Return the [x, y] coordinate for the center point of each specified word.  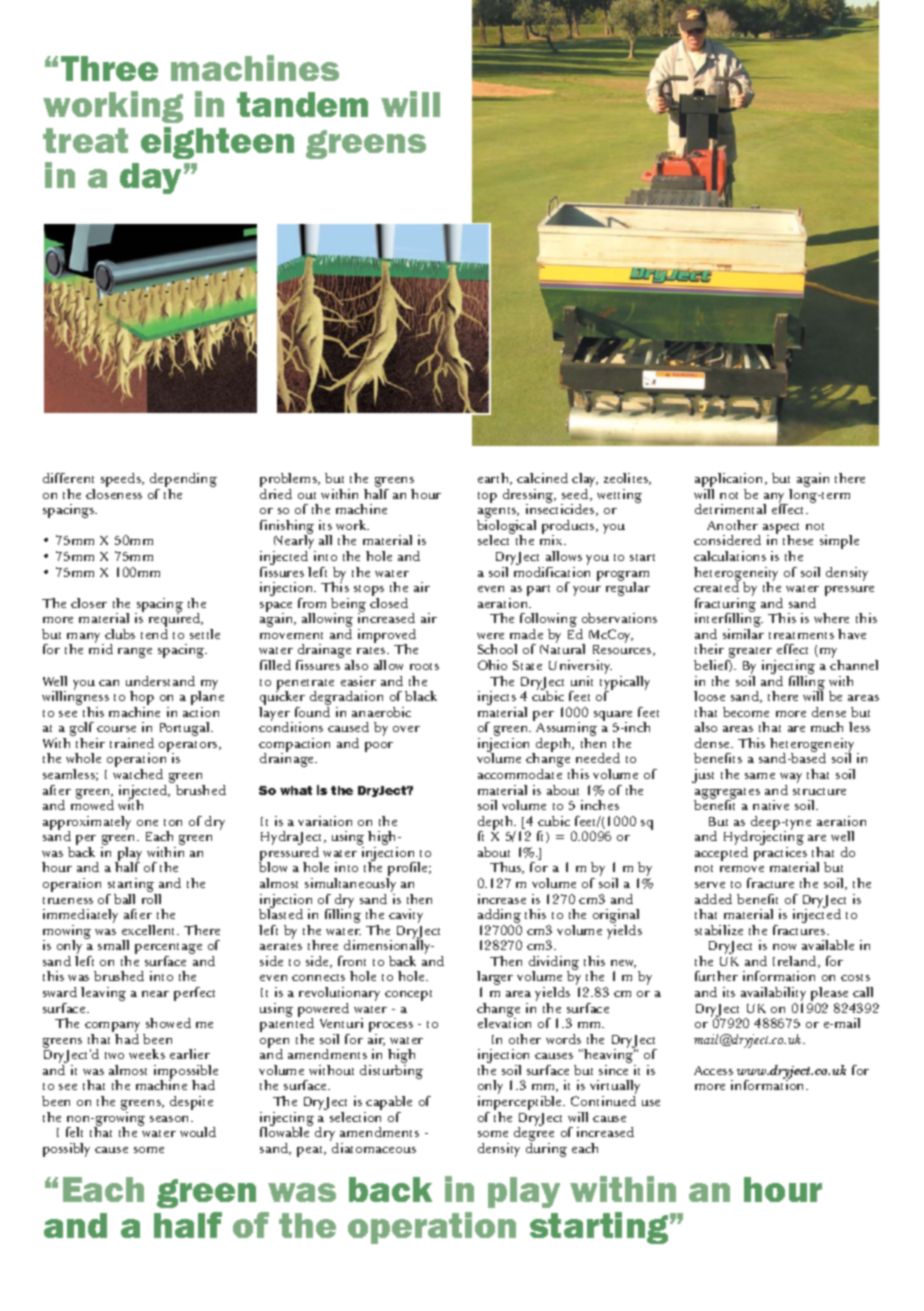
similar [743, 634]
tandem [302, 104]
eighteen [217, 143]
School [497, 649]
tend [154, 634]
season [171, 1119]
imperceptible [521, 1104]
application [730, 481]
